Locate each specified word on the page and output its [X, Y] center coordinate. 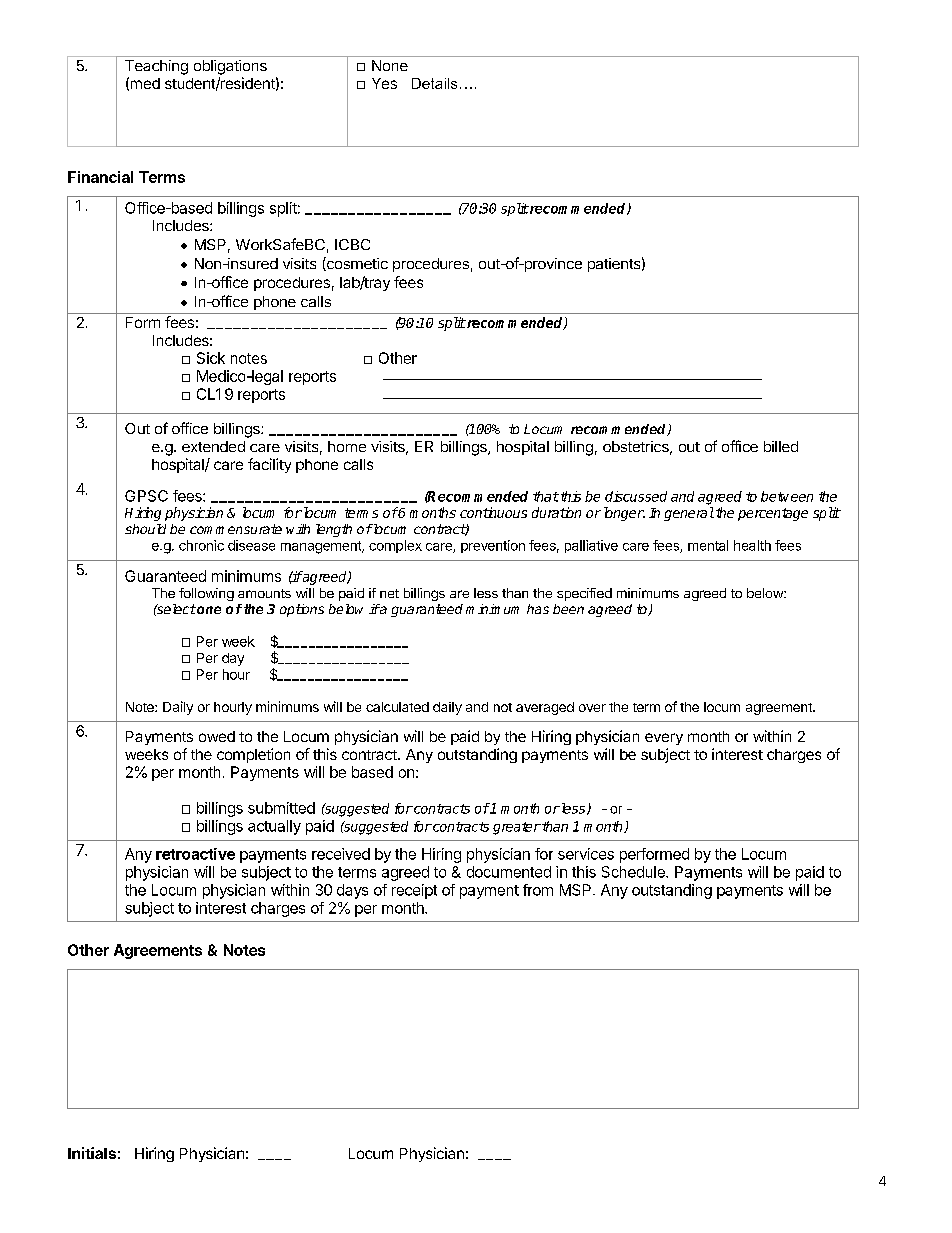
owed [217, 736]
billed [781, 446]
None [390, 65]
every [664, 739]
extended [213, 446]
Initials [92, 1153]
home [347, 446]
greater [517, 828]
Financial [100, 177]
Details [434, 83]
